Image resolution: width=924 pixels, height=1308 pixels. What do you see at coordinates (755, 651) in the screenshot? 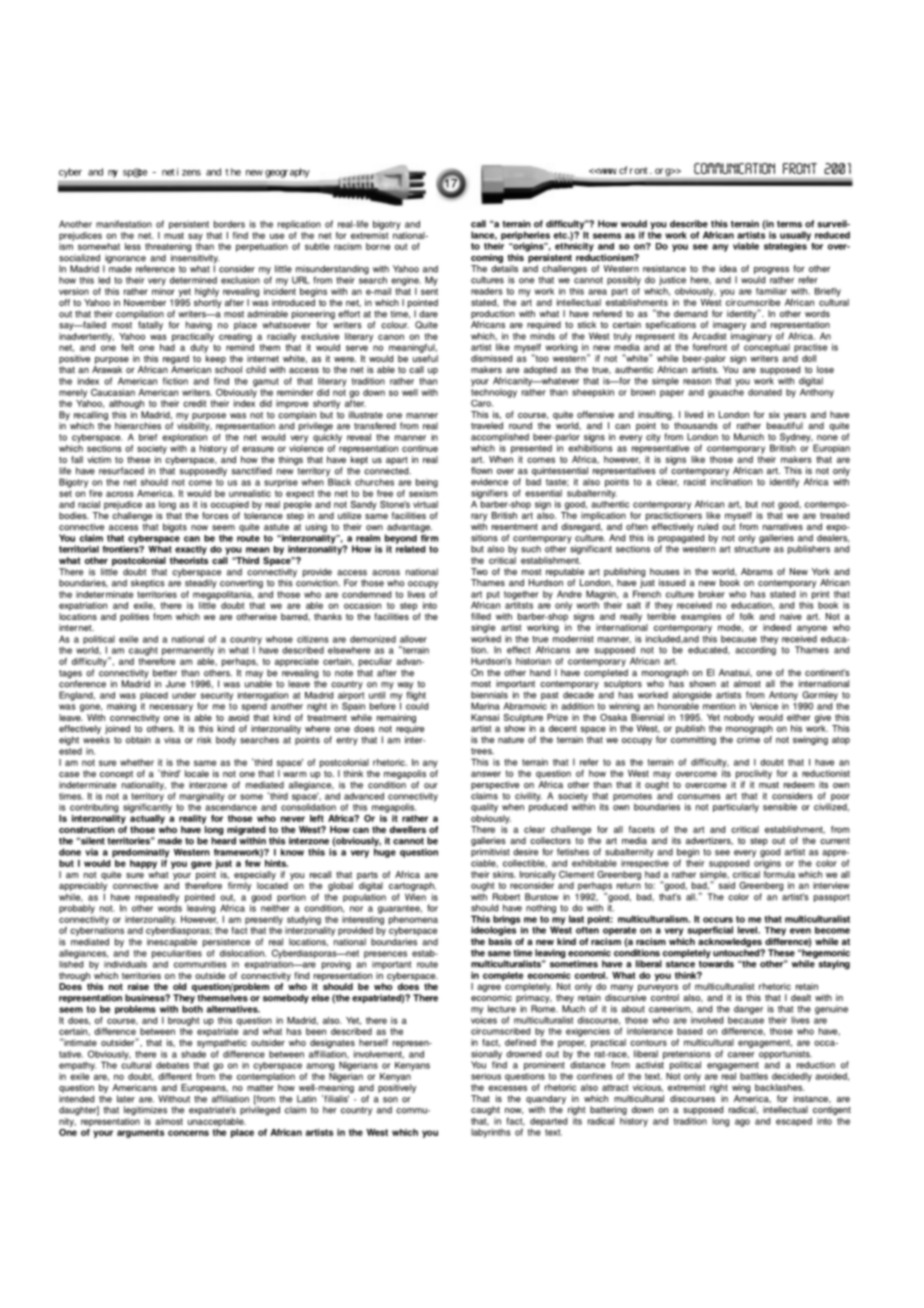
I see `according` at bounding box center [755, 651].
